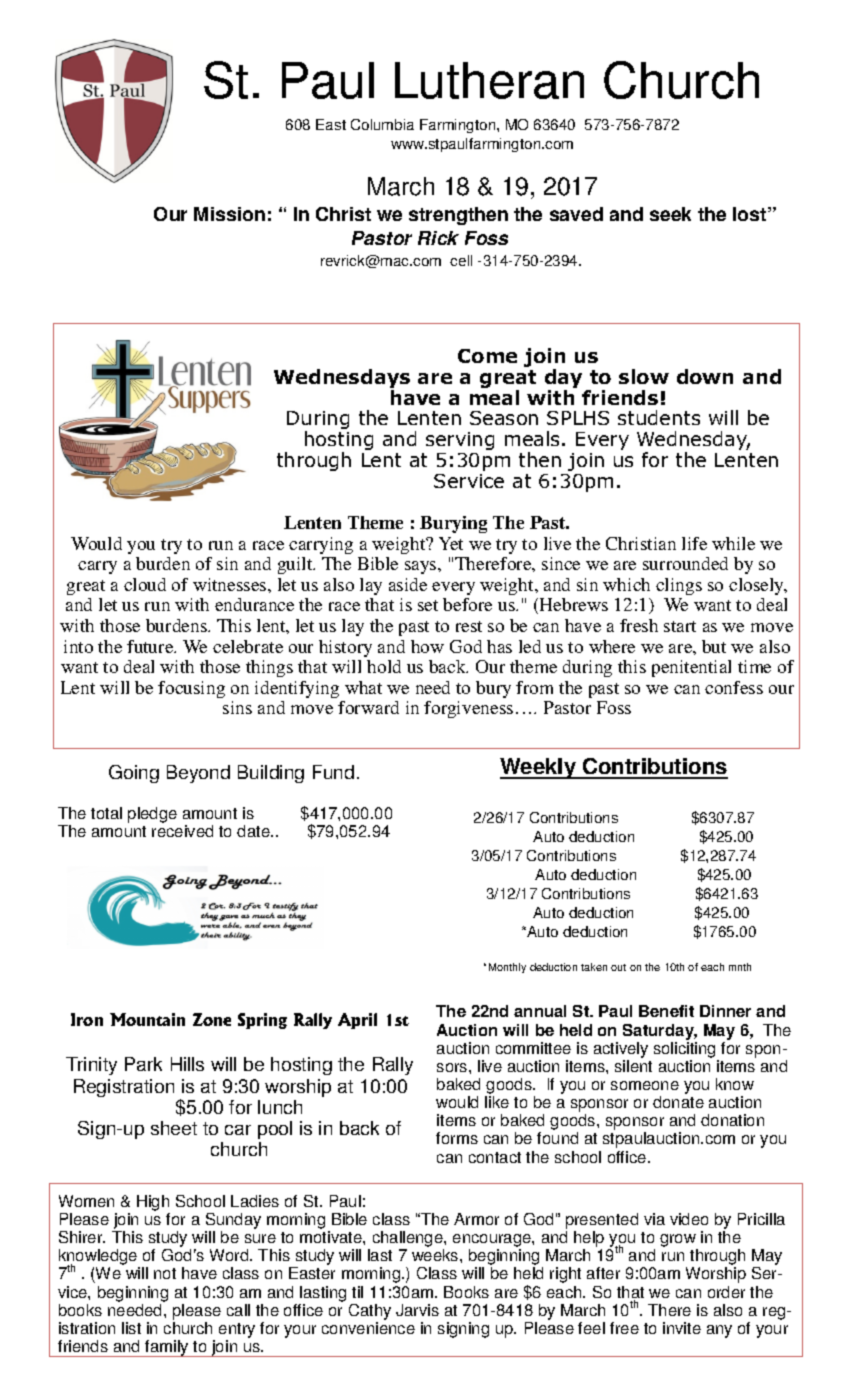 Image resolution: width=849 pixels, height=1400 pixels. What do you see at coordinates (191, 689) in the screenshot?
I see `focusing` at bounding box center [191, 689].
